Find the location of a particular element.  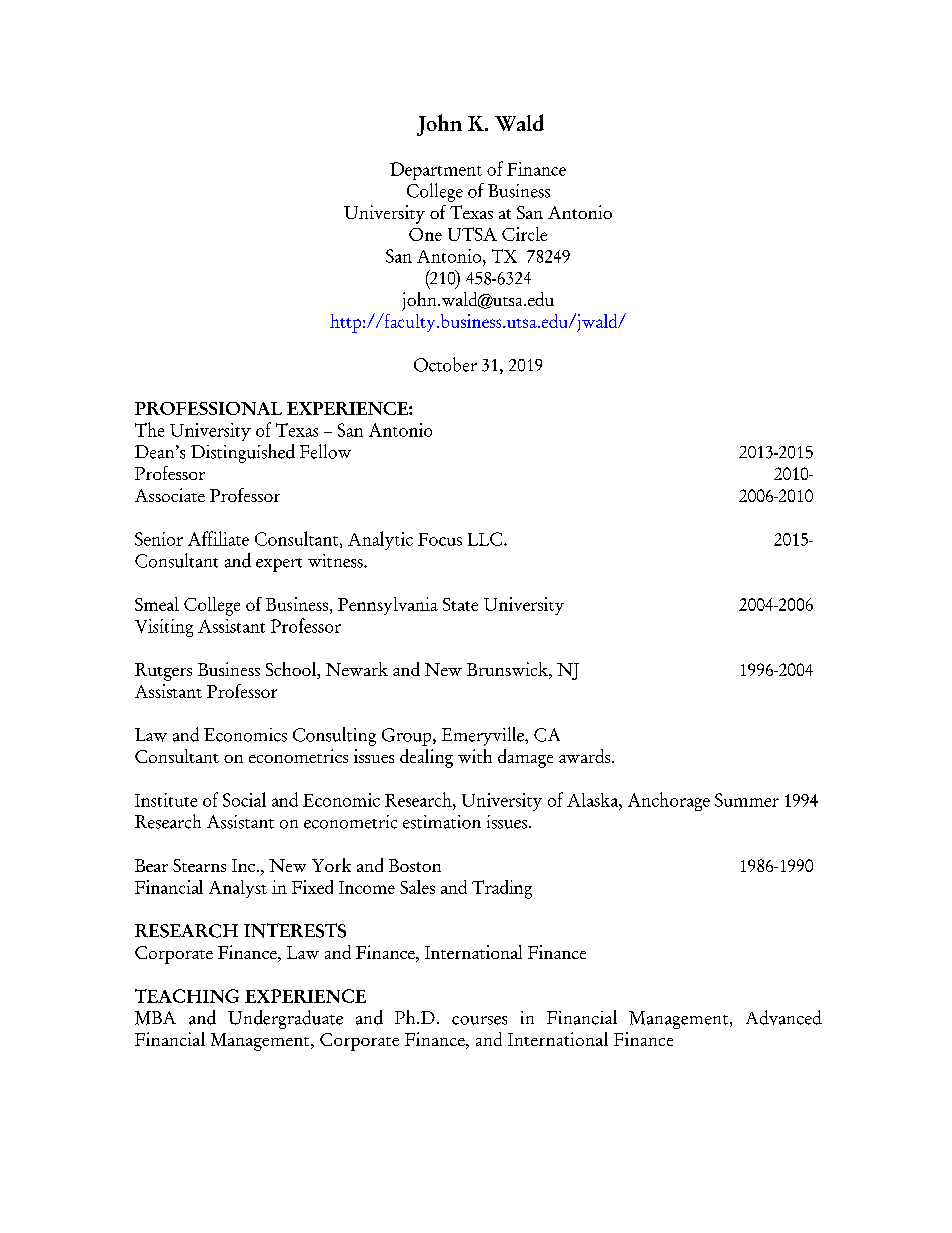

Department is located at coordinates (436, 171).
